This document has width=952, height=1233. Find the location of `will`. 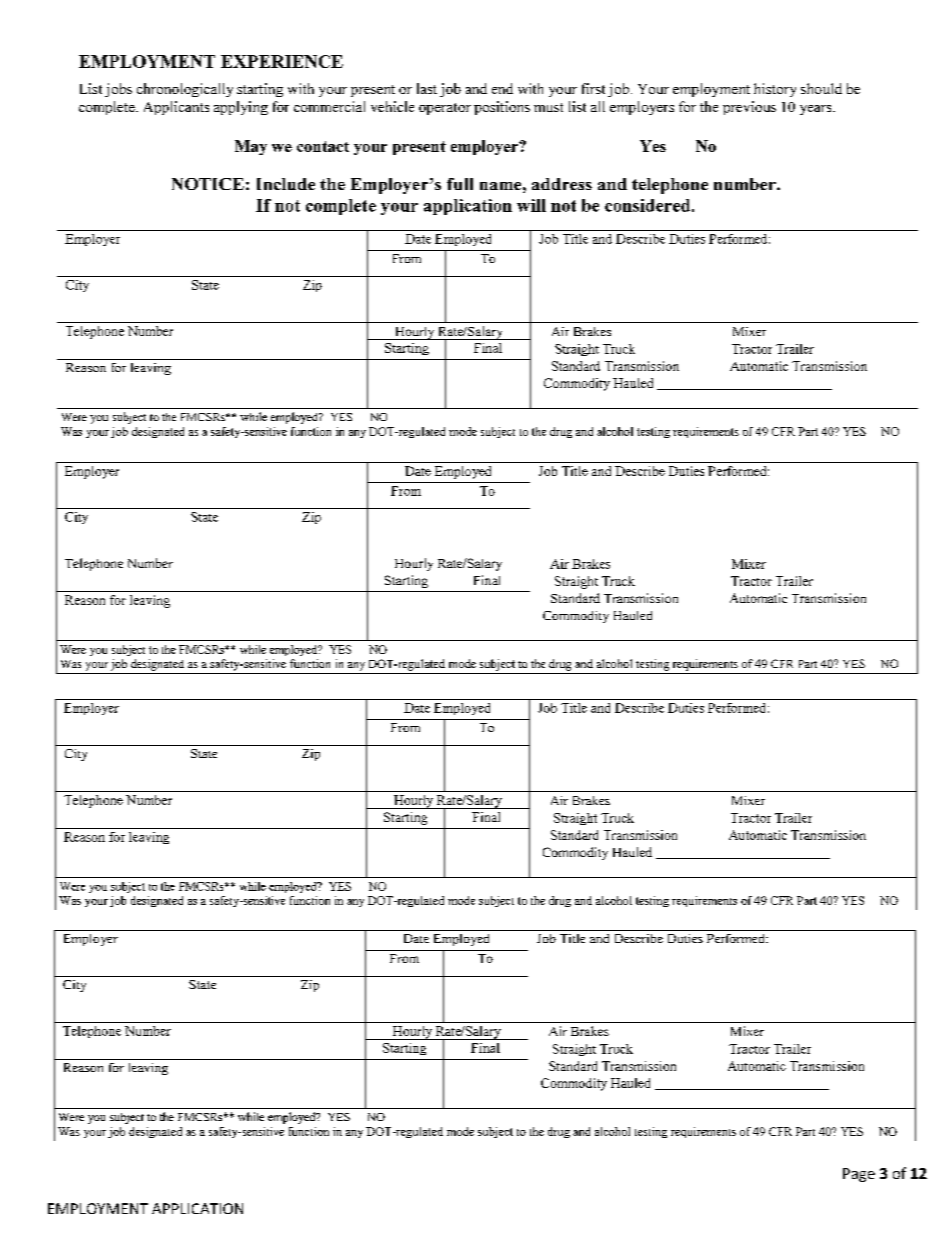

will is located at coordinates (531, 205).
